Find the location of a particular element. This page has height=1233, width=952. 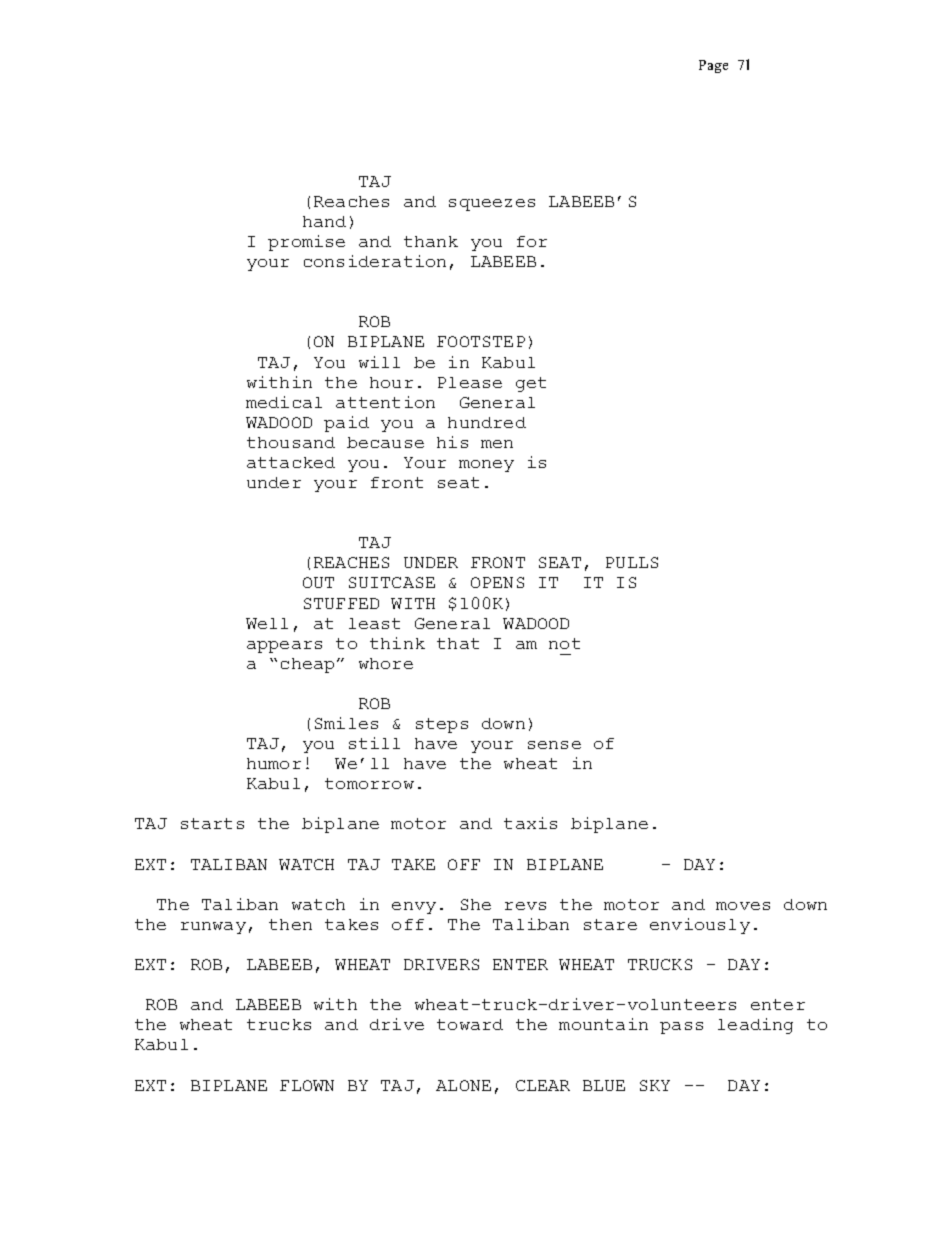

humor is located at coordinates (274, 763).
